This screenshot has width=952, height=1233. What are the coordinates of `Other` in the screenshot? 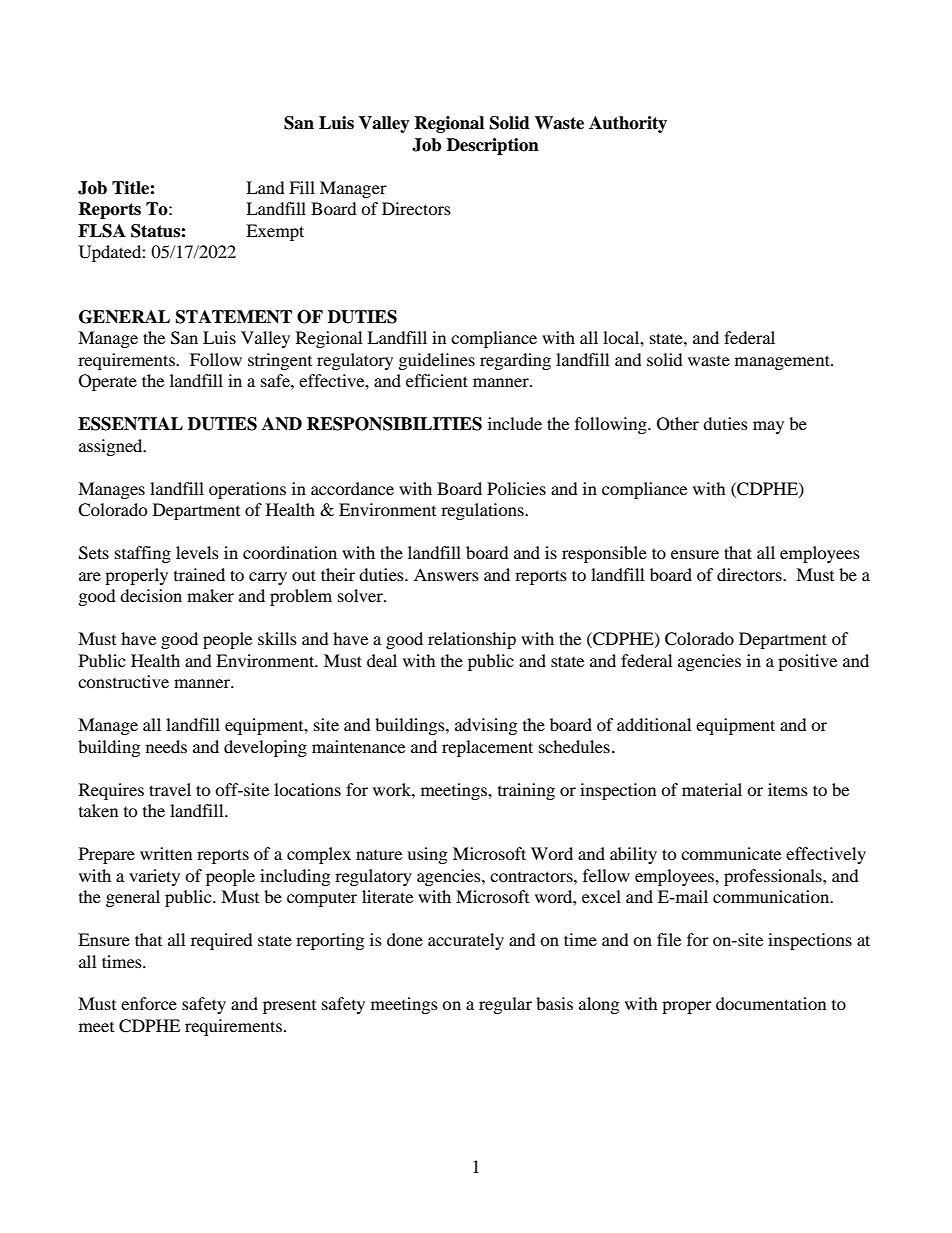 It's located at (678, 424).
